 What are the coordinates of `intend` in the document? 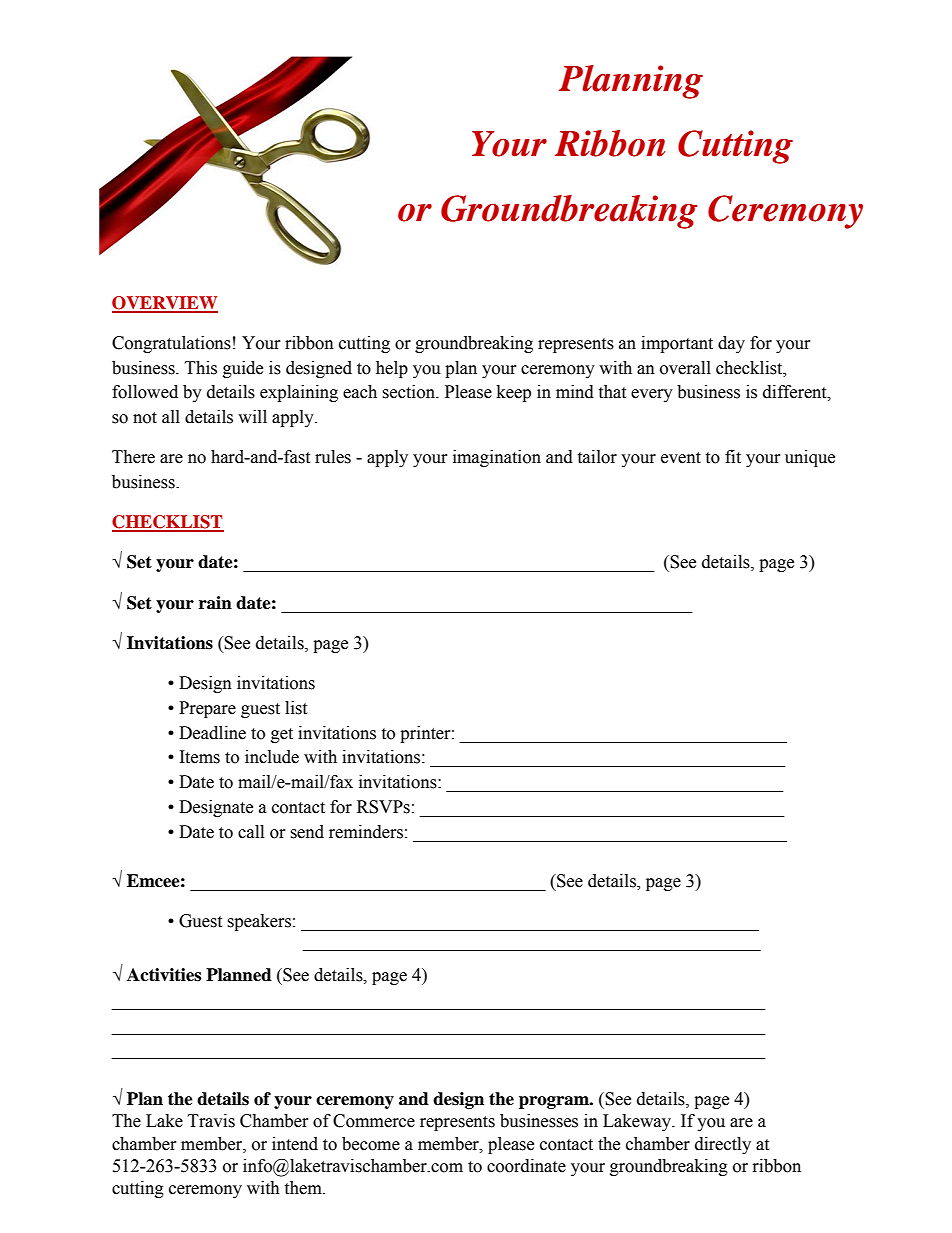 It's located at (295, 1144).
